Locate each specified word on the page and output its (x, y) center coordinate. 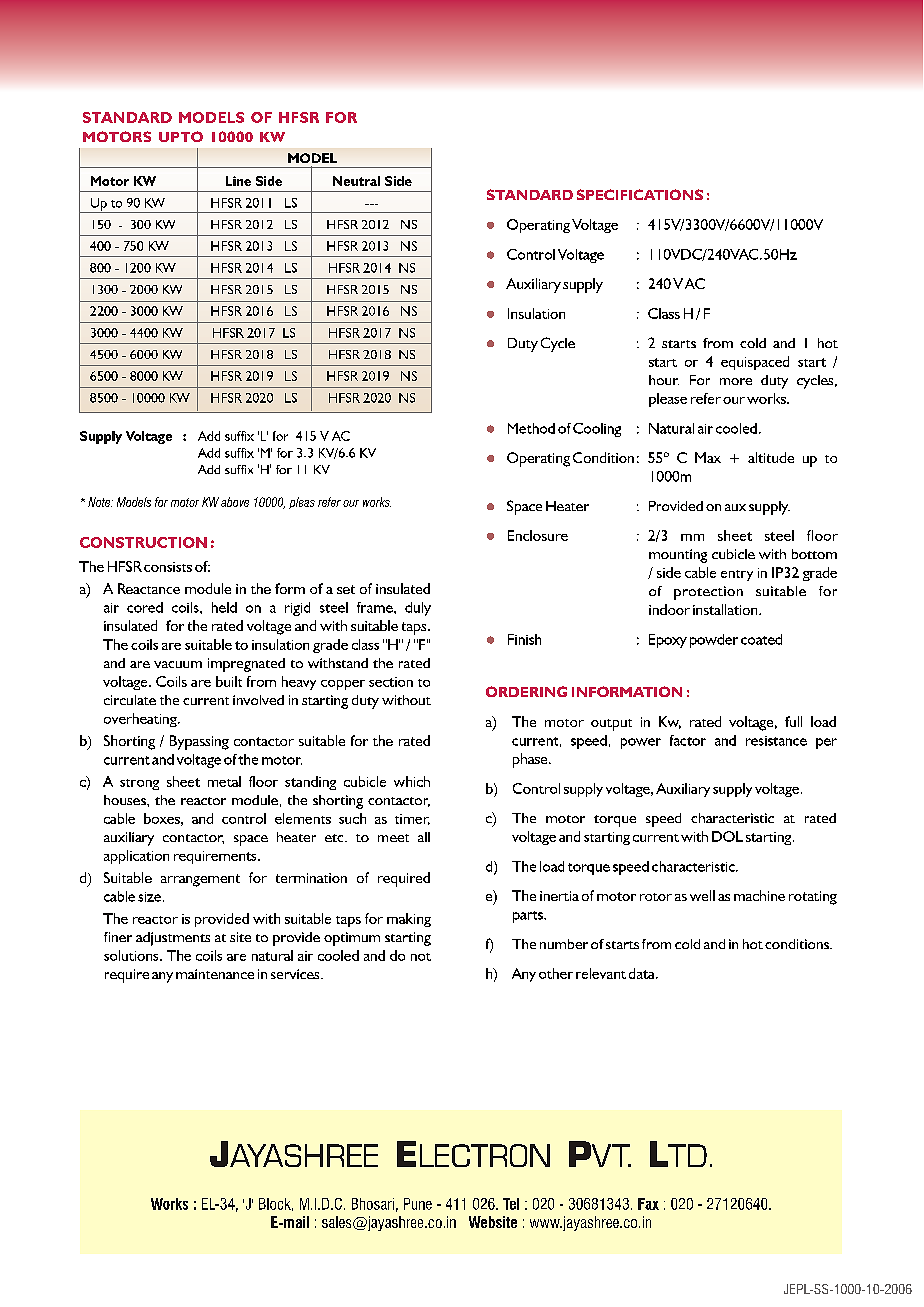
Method (531, 428)
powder (714, 641)
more (736, 381)
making (409, 920)
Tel (511, 1204)
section (391, 682)
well (702, 895)
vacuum (178, 664)
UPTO (181, 136)
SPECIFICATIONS (640, 194)
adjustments (173, 939)
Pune (418, 1204)
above (235, 502)
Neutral (356, 181)
